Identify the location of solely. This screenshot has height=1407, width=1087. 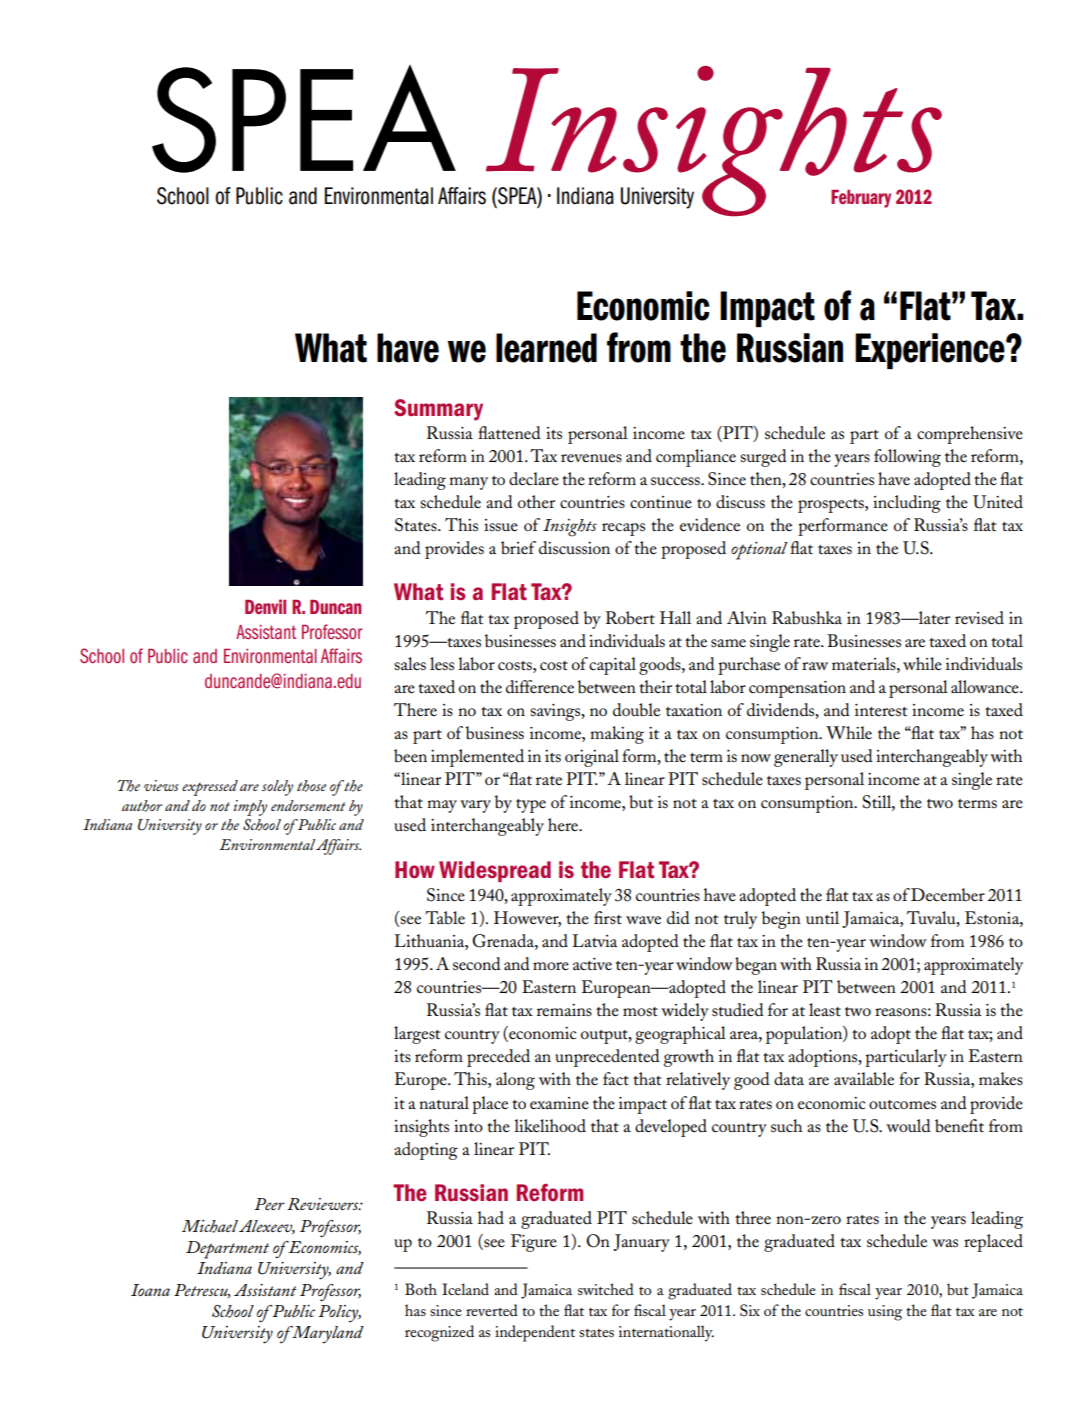
(277, 788).
